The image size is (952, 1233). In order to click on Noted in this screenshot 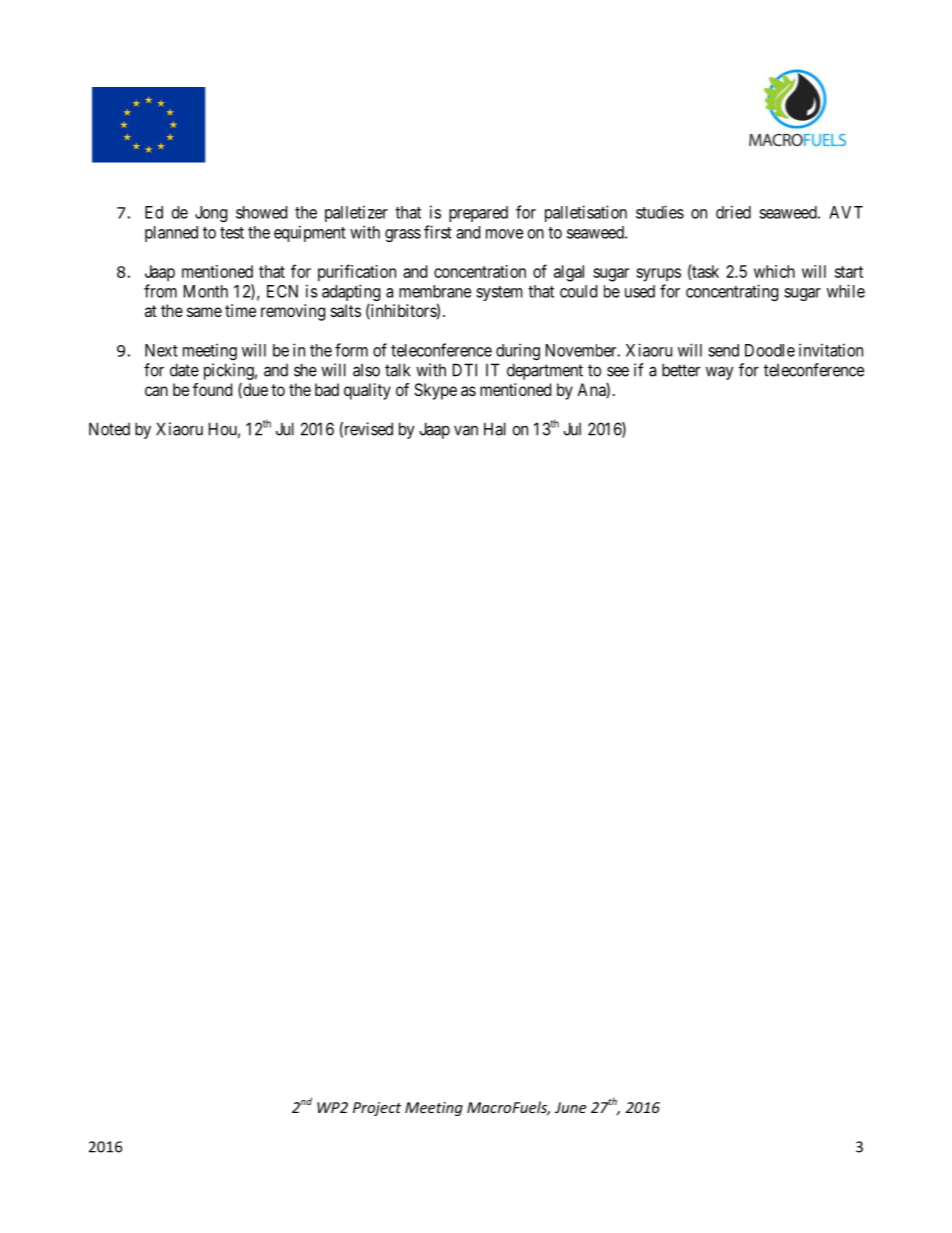, I will do `click(109, 429)`.
